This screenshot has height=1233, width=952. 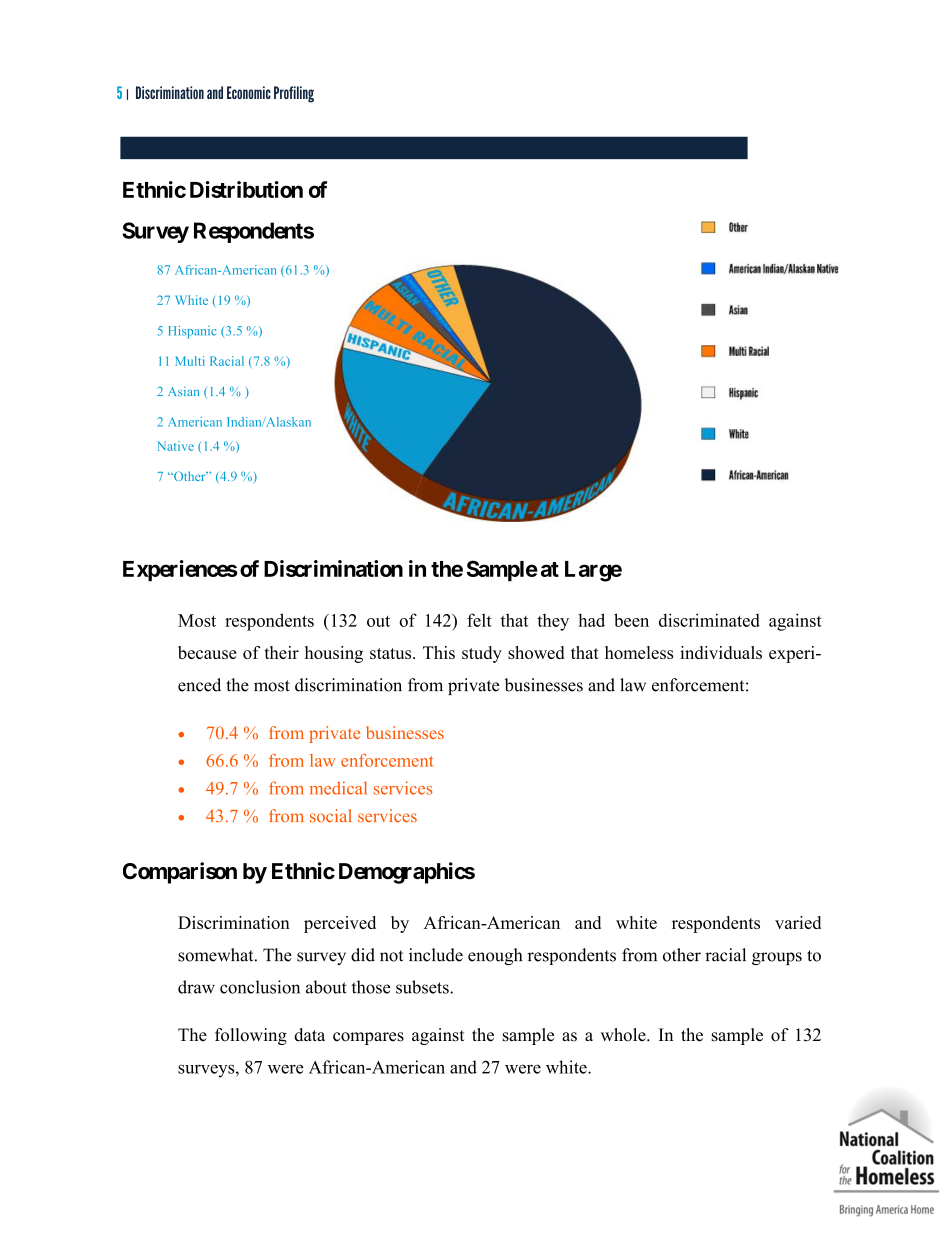 I want to click on Asian, so click(x=183, y=391).
